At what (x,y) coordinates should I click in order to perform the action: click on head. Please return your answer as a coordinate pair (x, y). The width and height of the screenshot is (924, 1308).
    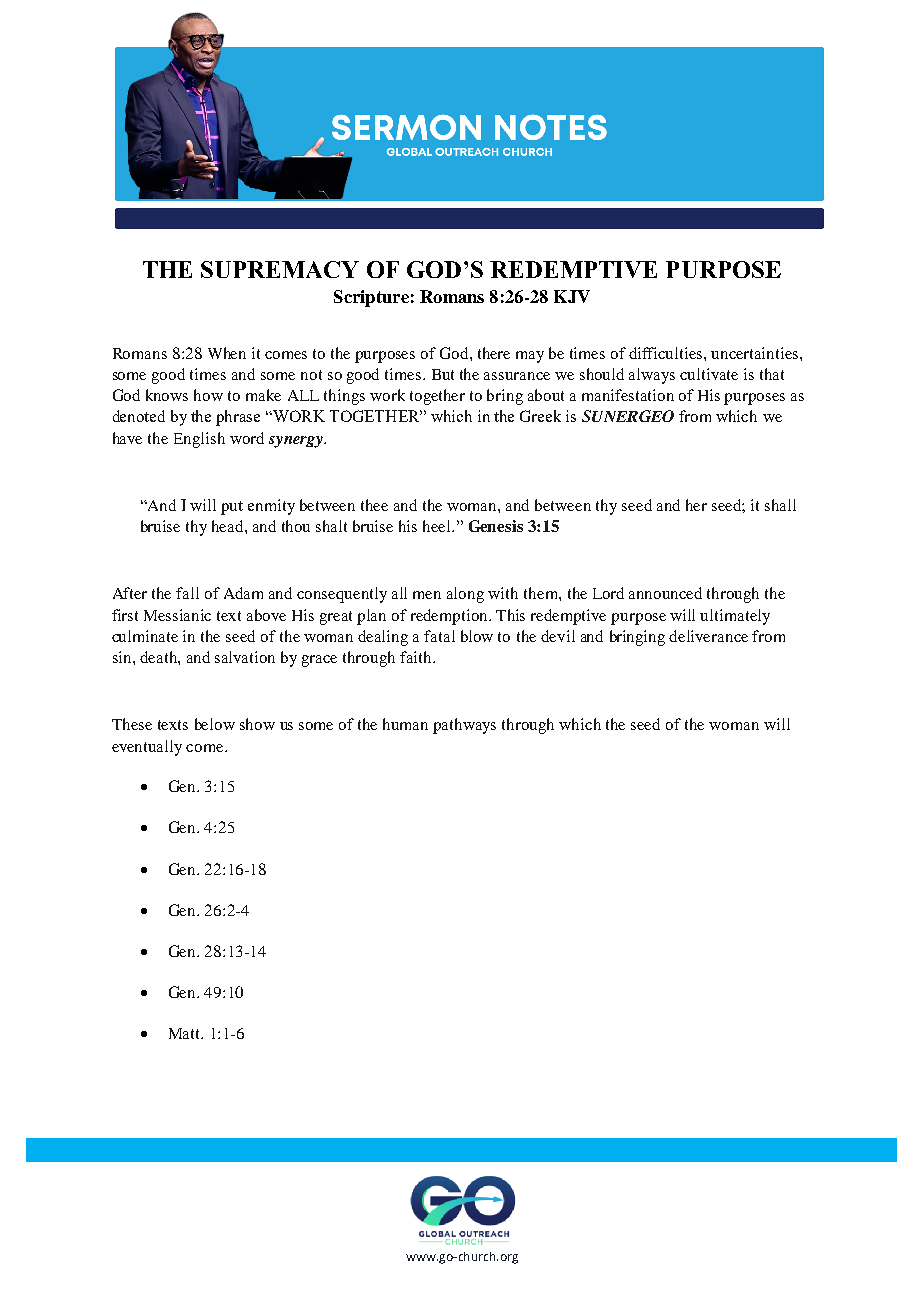
    Looking at the image, I should click on (229, 526).
